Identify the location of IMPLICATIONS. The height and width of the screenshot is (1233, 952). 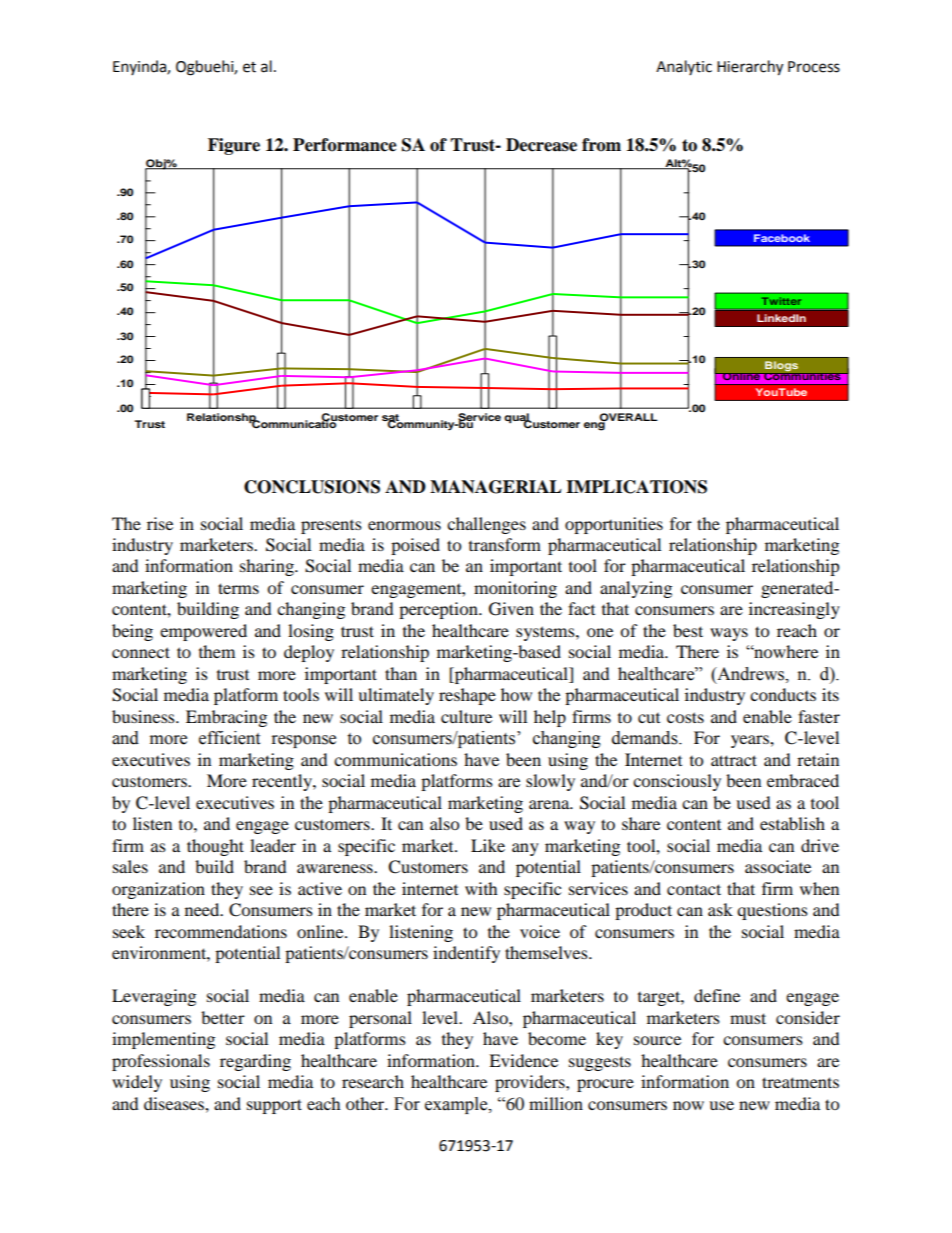
(636, 487).
